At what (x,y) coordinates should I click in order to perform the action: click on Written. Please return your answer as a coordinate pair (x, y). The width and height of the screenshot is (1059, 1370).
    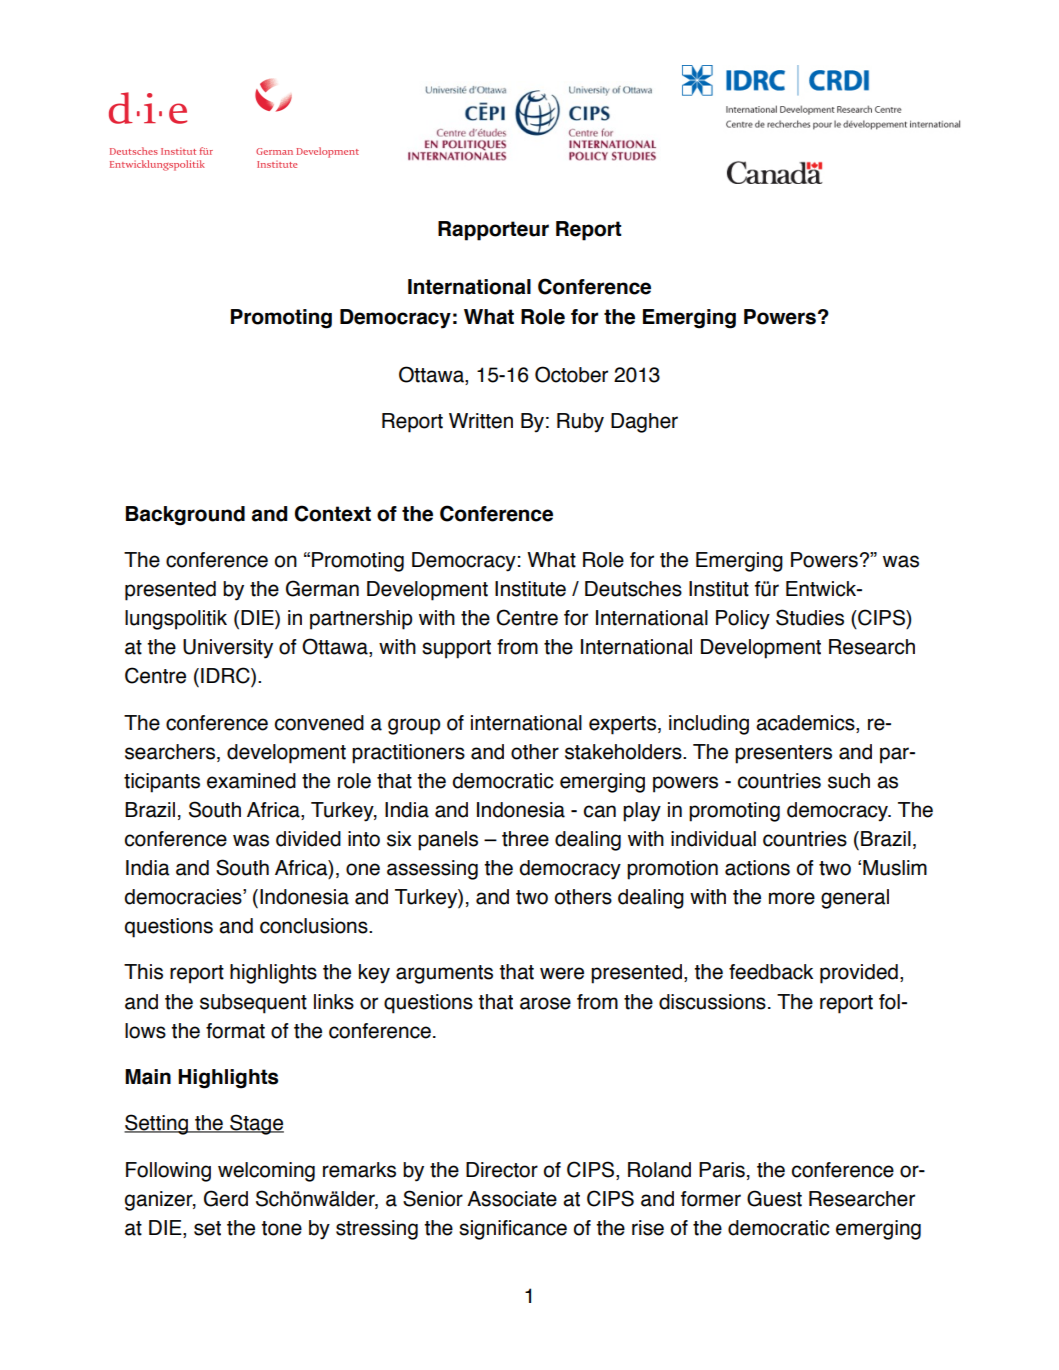
    Looking at the image, I should click on (481, 421).
